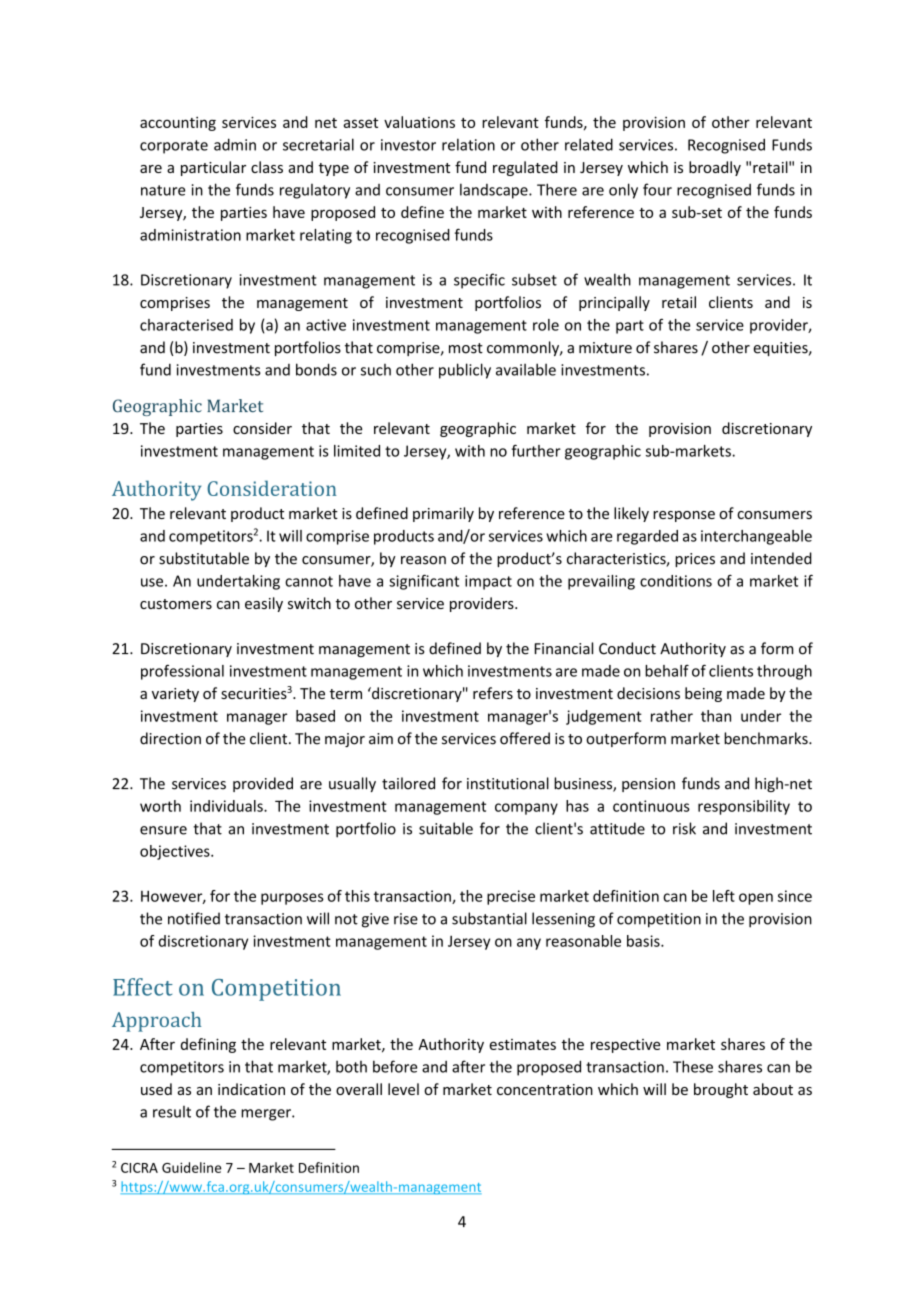 This image has height=1308, width=924. Describe the element at coordinates (191, 1167) in the image. I see `Guideline` at that location.
